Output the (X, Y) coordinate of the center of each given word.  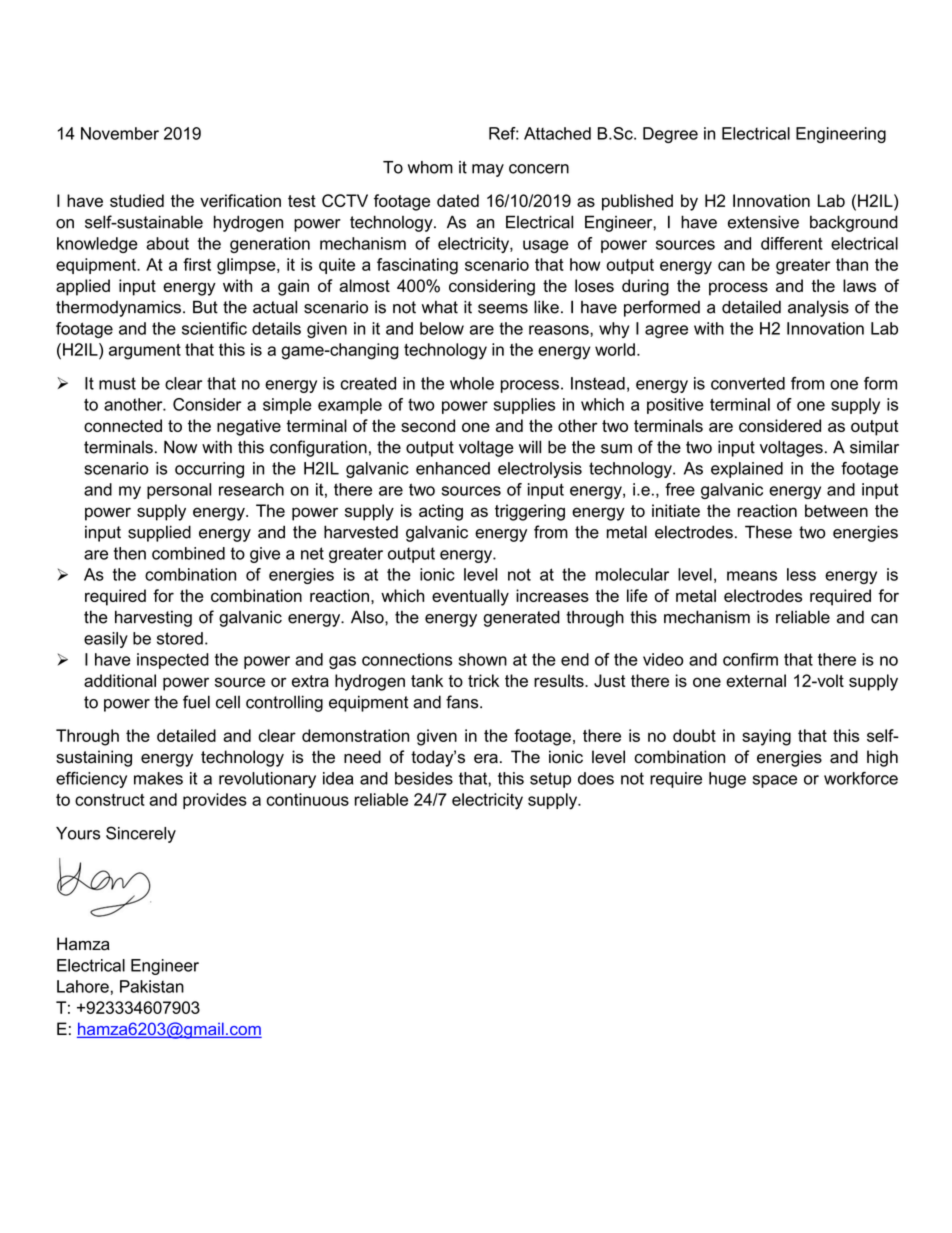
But (205, 307)
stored (180, 638)
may (488, 170)
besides (424, 778)
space (775, 781)
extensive (763, 222)
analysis (818, 308)
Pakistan (152, 986)
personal (179, 491)
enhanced (453, 468)
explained (747, 470)
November (120, 133)
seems (503, 309)
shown (483, 659)
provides (215, 801)
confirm (750, 659)
